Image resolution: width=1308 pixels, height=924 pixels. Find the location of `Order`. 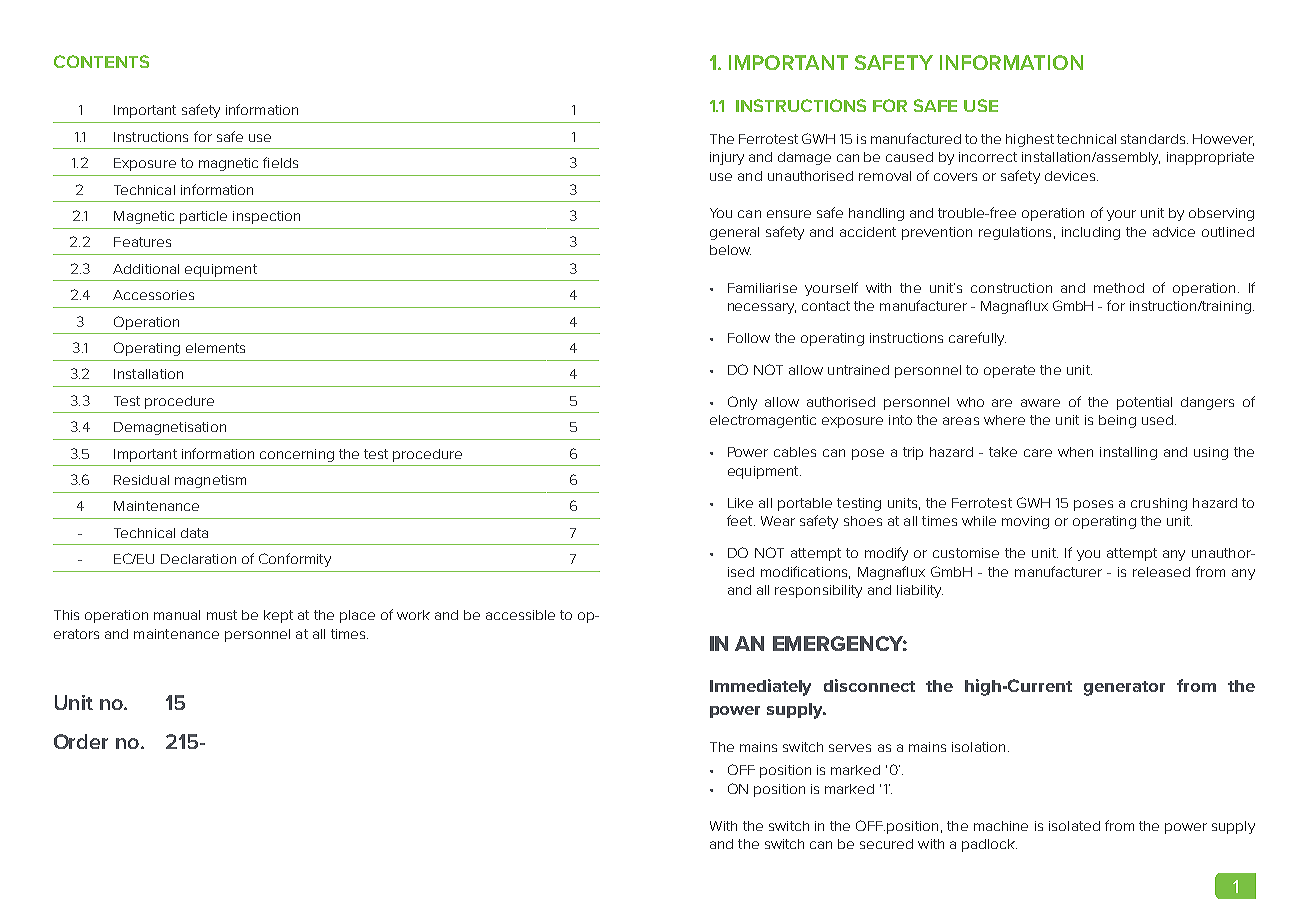

Order is located at coordinates (81, 741).
